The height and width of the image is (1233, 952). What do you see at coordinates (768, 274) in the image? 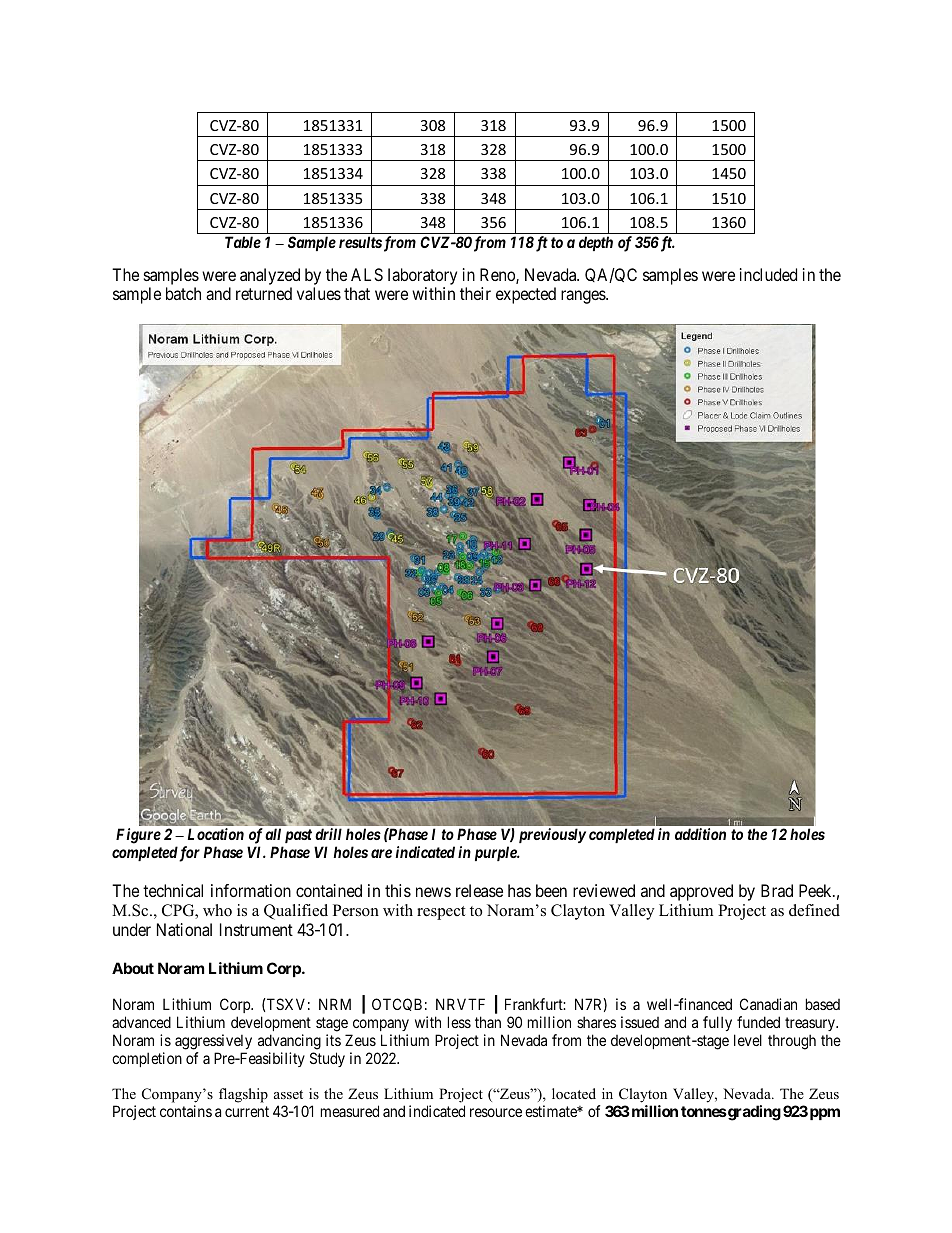
I see `included` at bounding box center [768, 274].
